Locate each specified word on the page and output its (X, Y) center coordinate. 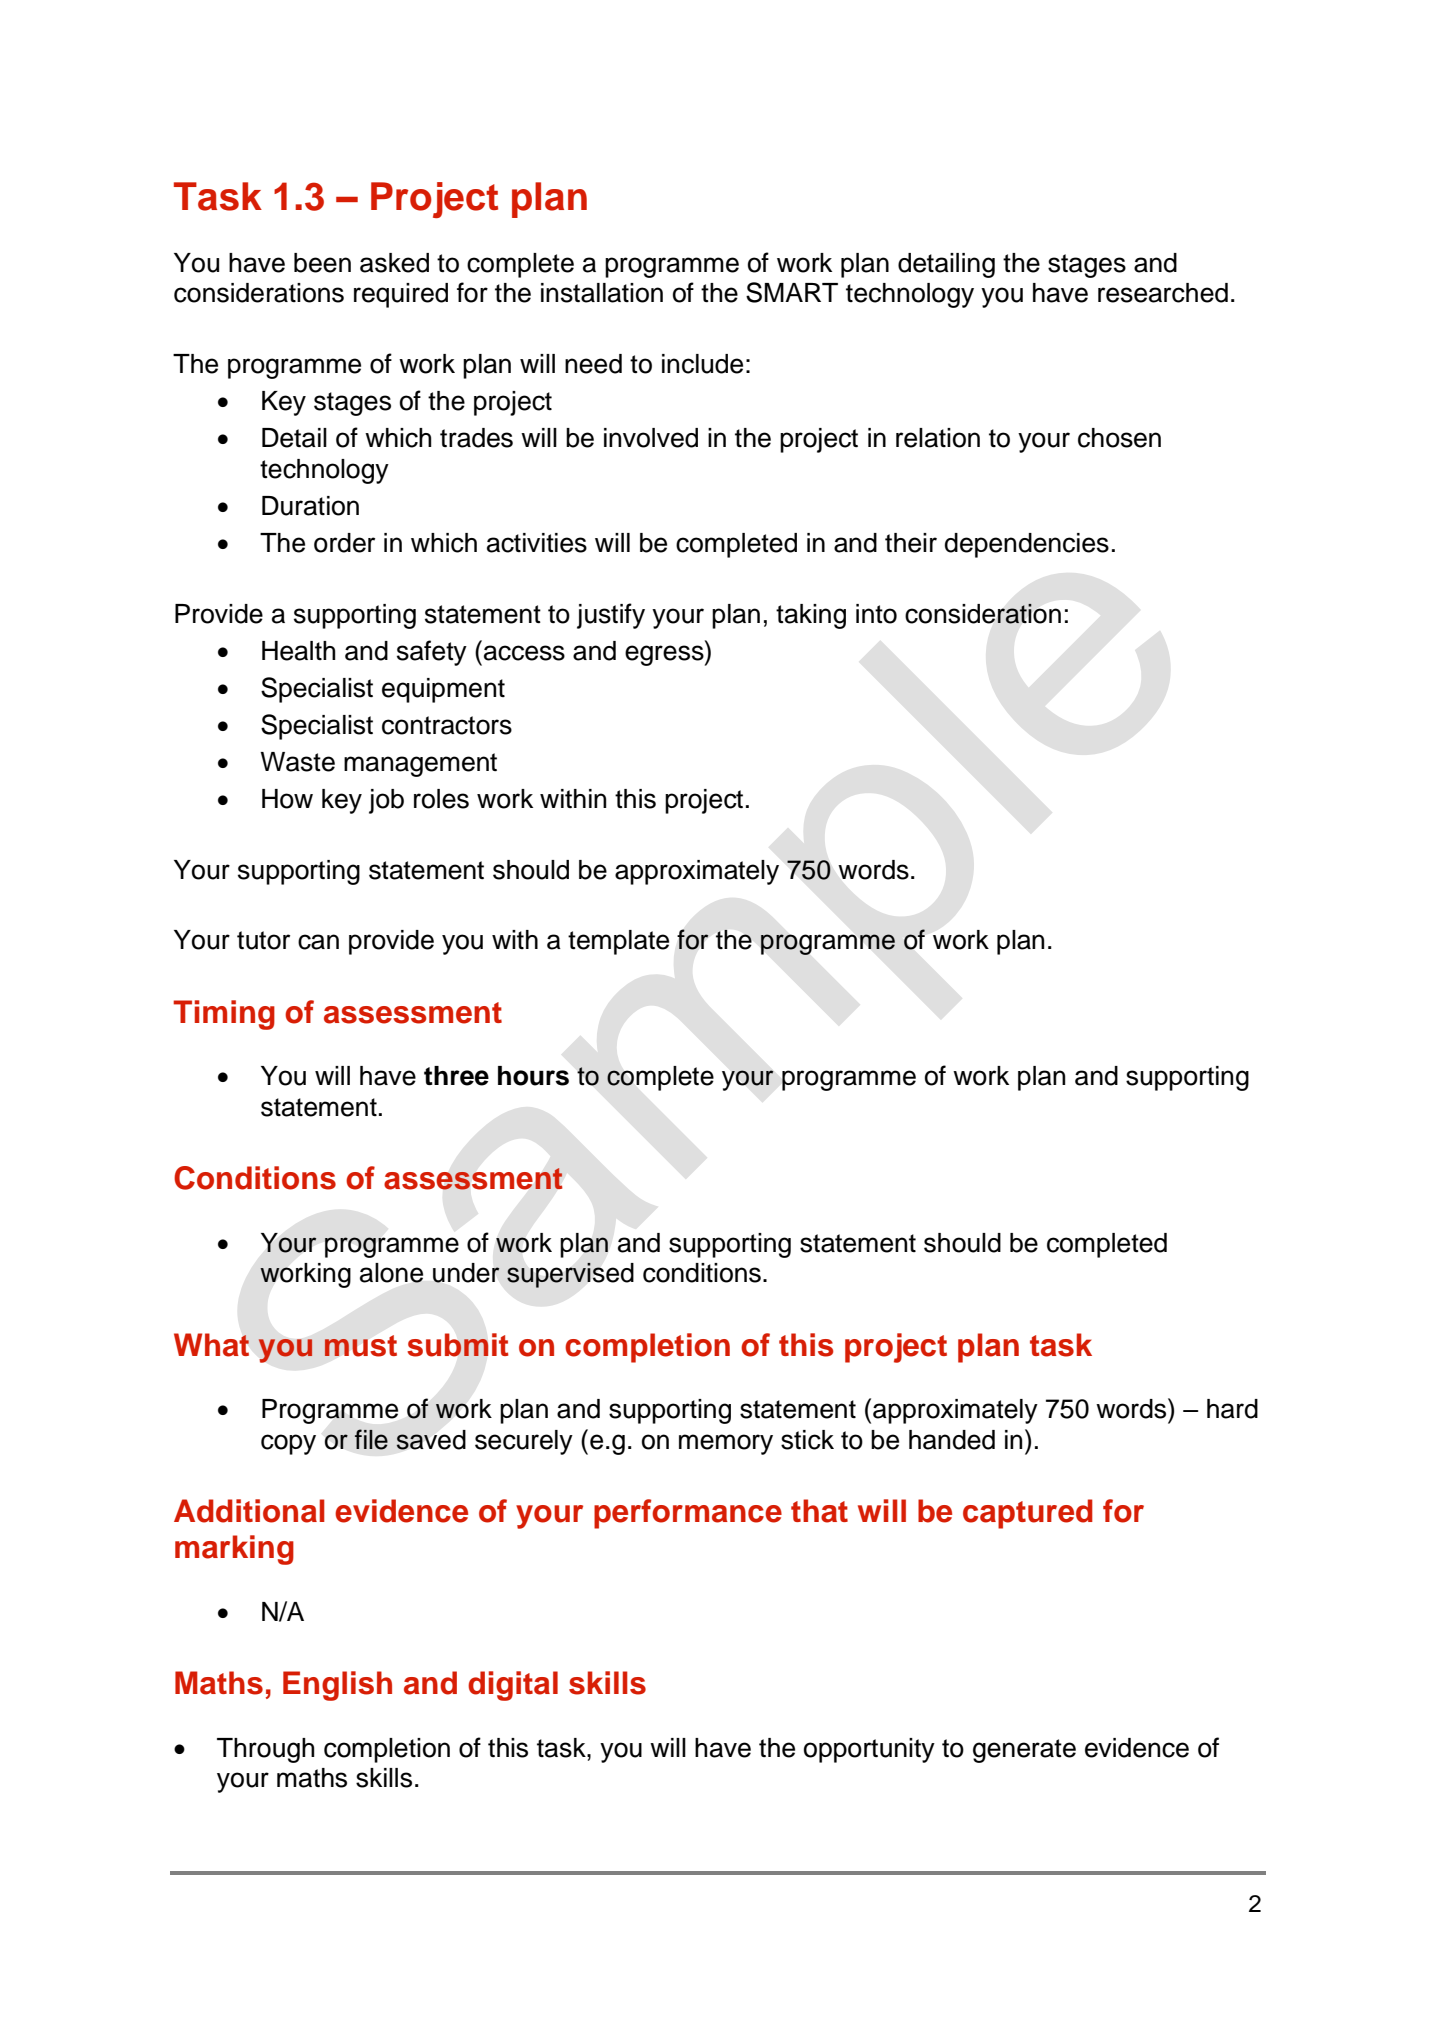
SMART (792, 292)
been (322, 263)
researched (1163, 293)
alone (391, 1273)
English (337, 1686)
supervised (570, 1275)
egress (665, 655)
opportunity (869, 1750)
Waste (297, 762)
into (876, 614)
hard (1232, 1409)
